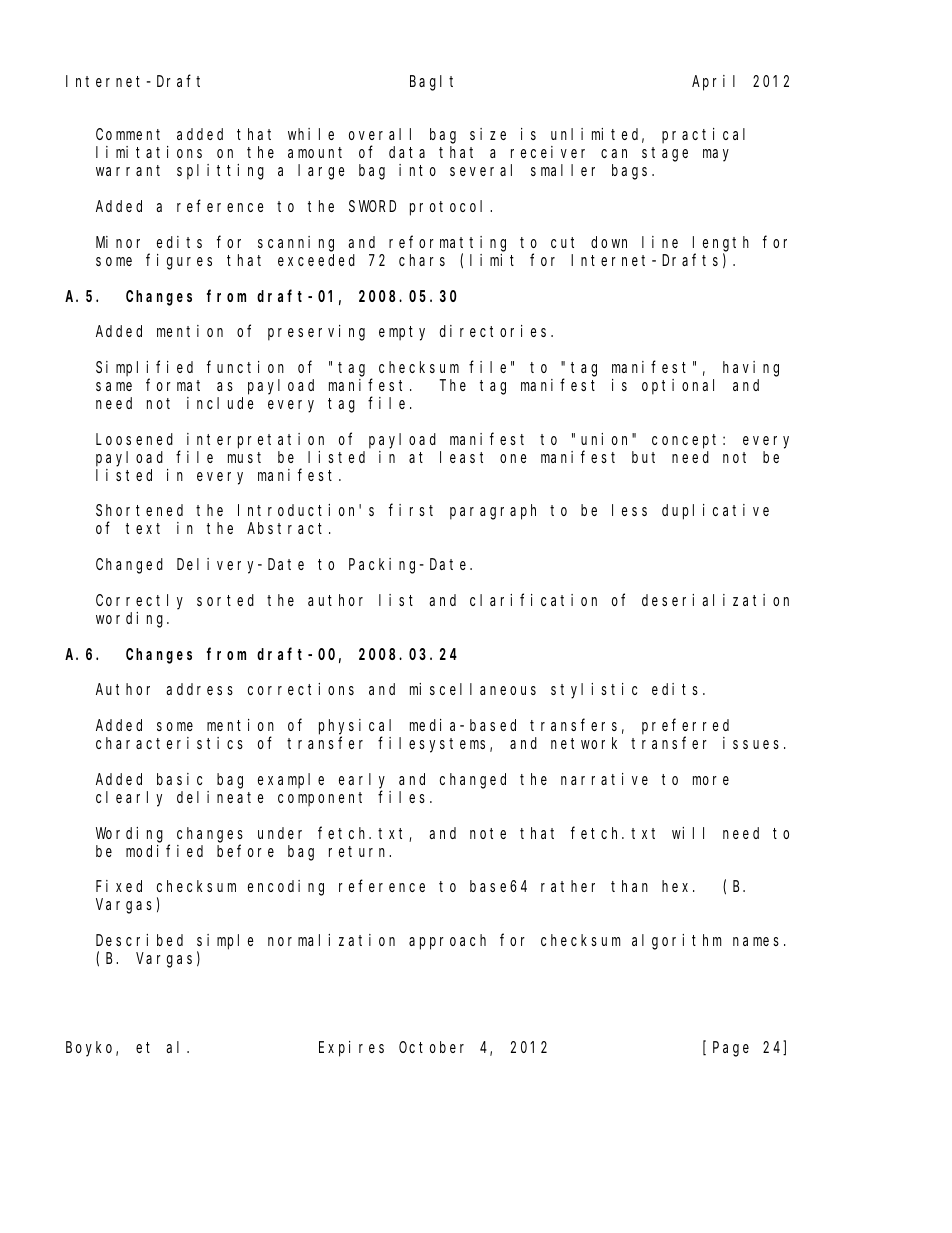 Image resolution: width=952 pixels, height=1233 pixels. I want to click on may, so click(716, 155).
